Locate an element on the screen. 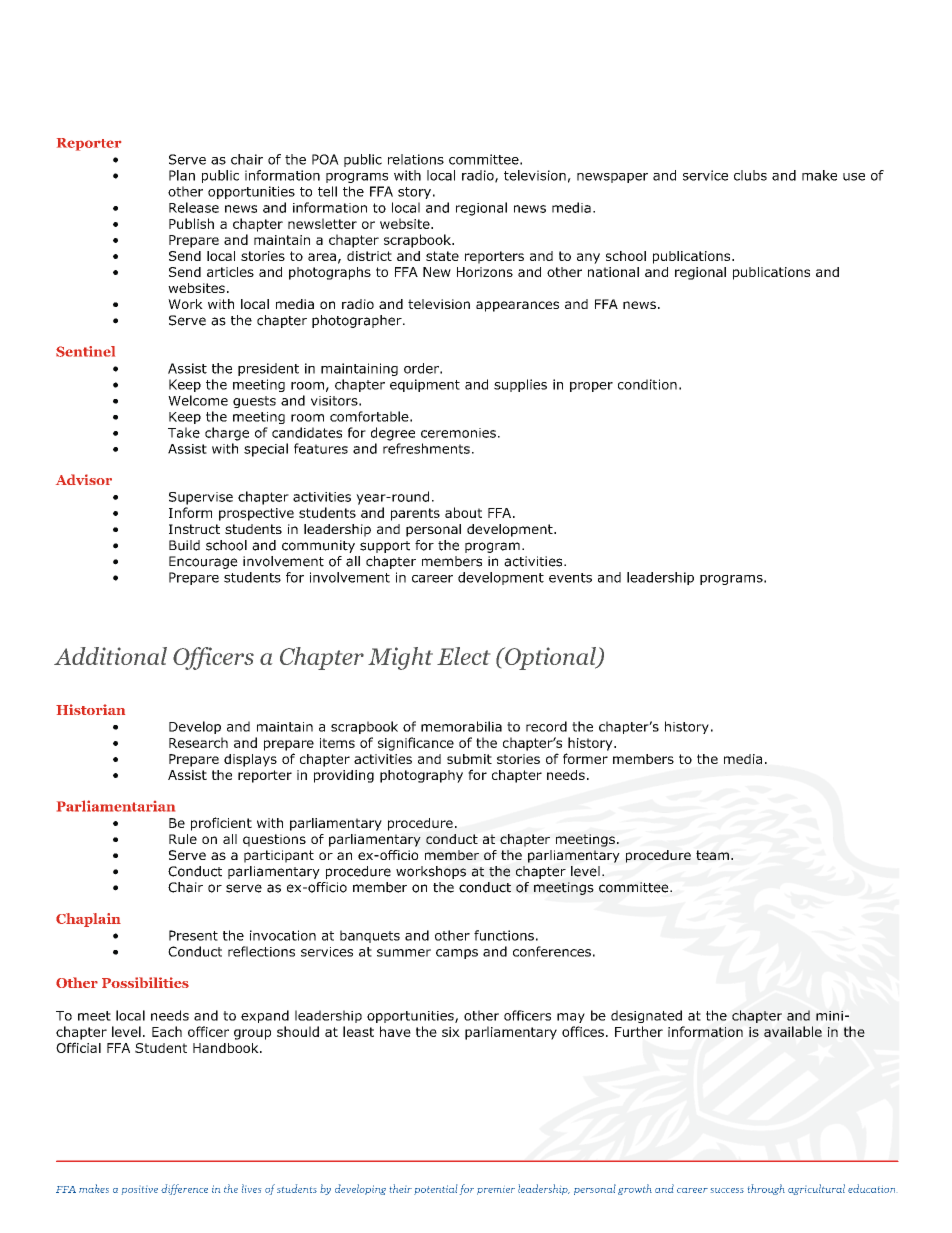 Image resolution: width=952 pixels, height=1233 pixels. Plan is located at coordinates (182, 175).
